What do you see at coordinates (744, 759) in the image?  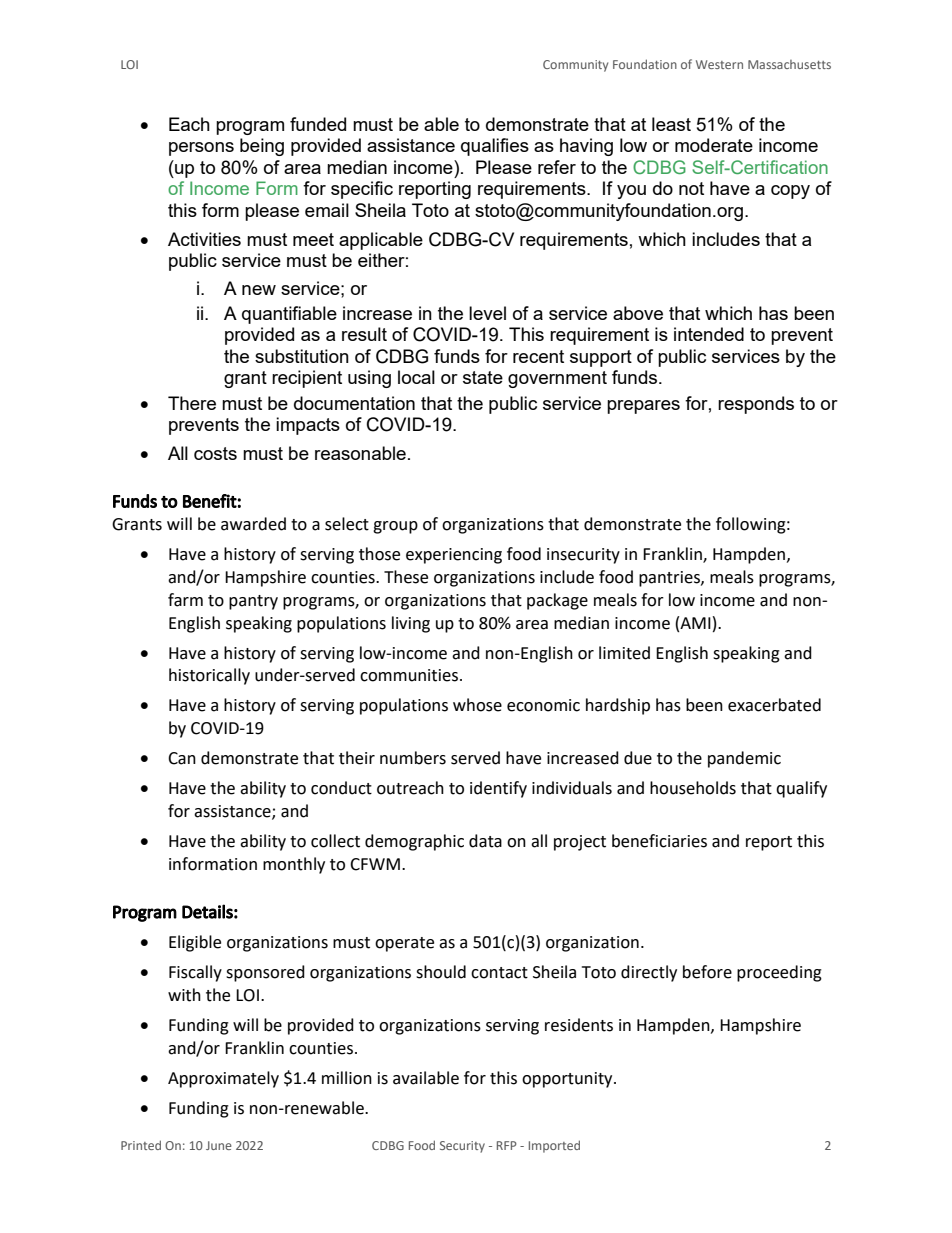 I see `pandemic` at bounding box center [744, 759].
